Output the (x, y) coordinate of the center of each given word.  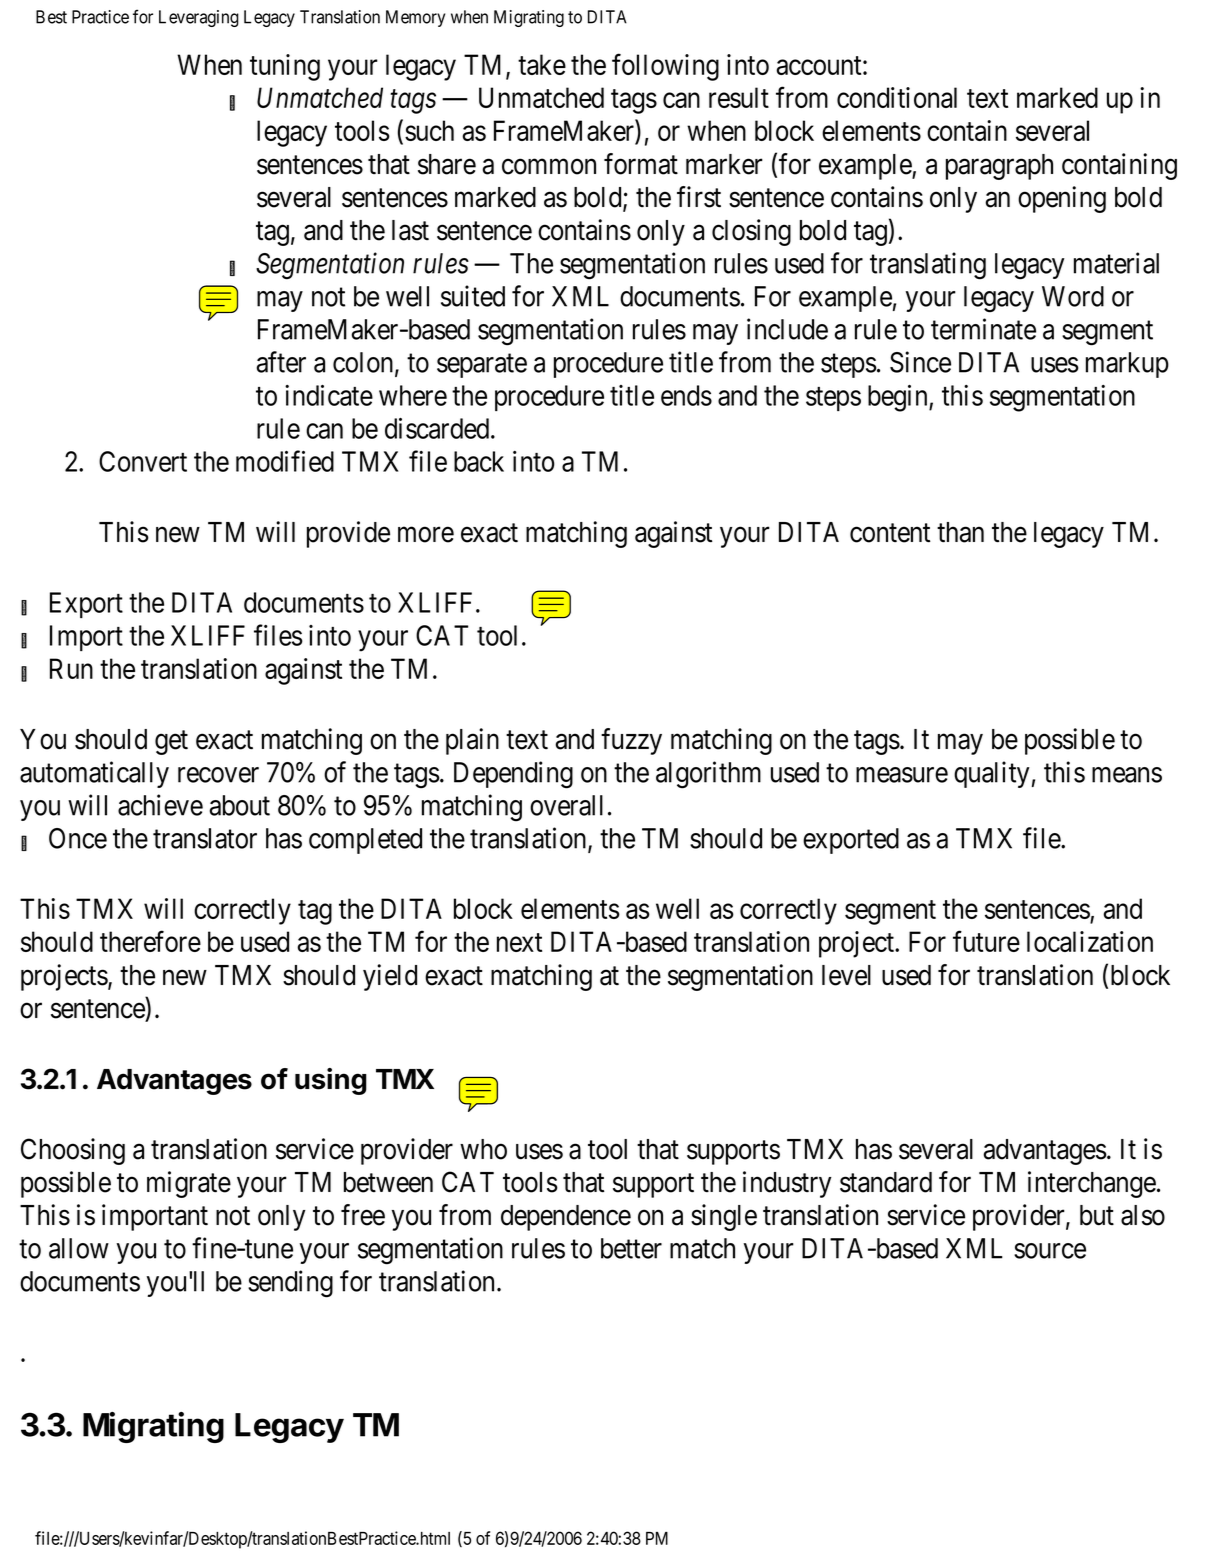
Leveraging (199, 18)
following (665, 67)
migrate (189, 1184)
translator (205, 838)
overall (566, 805)
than (960, 532)
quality (991, 774)
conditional (897, 97)
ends (686, 395)
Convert (143, 461)
